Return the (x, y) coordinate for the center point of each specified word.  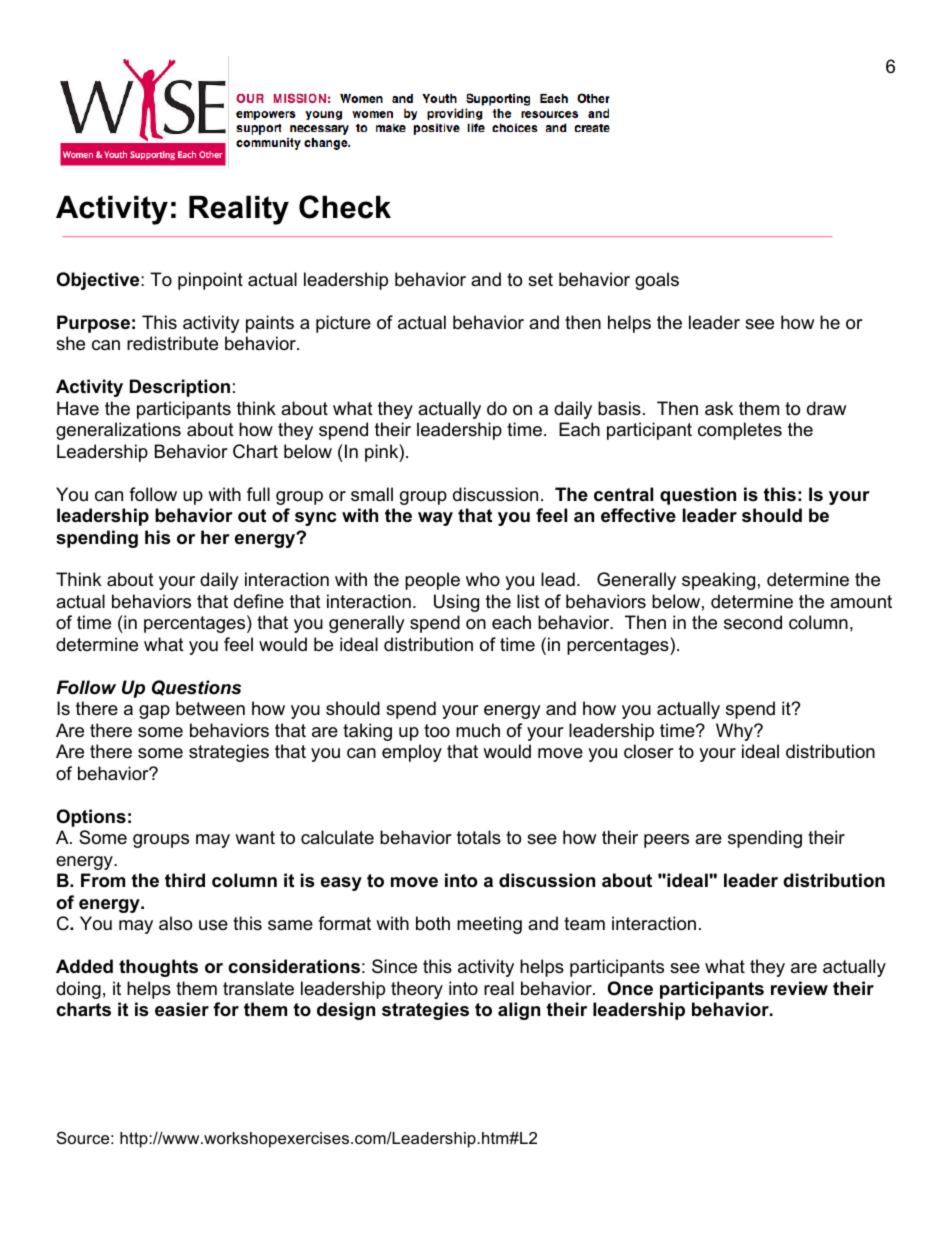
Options (91, 818)
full (258, 494)
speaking (718, 581)
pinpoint (210, 281)
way (435, 519)
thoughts (158, 968)
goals (657, 281)
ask (719, 408)
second (753, 622)
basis (619, 408)
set (540, 280)
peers (666, 841)
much (478, 730)
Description (180, 388)
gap (154, 712)
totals (479, 837)
